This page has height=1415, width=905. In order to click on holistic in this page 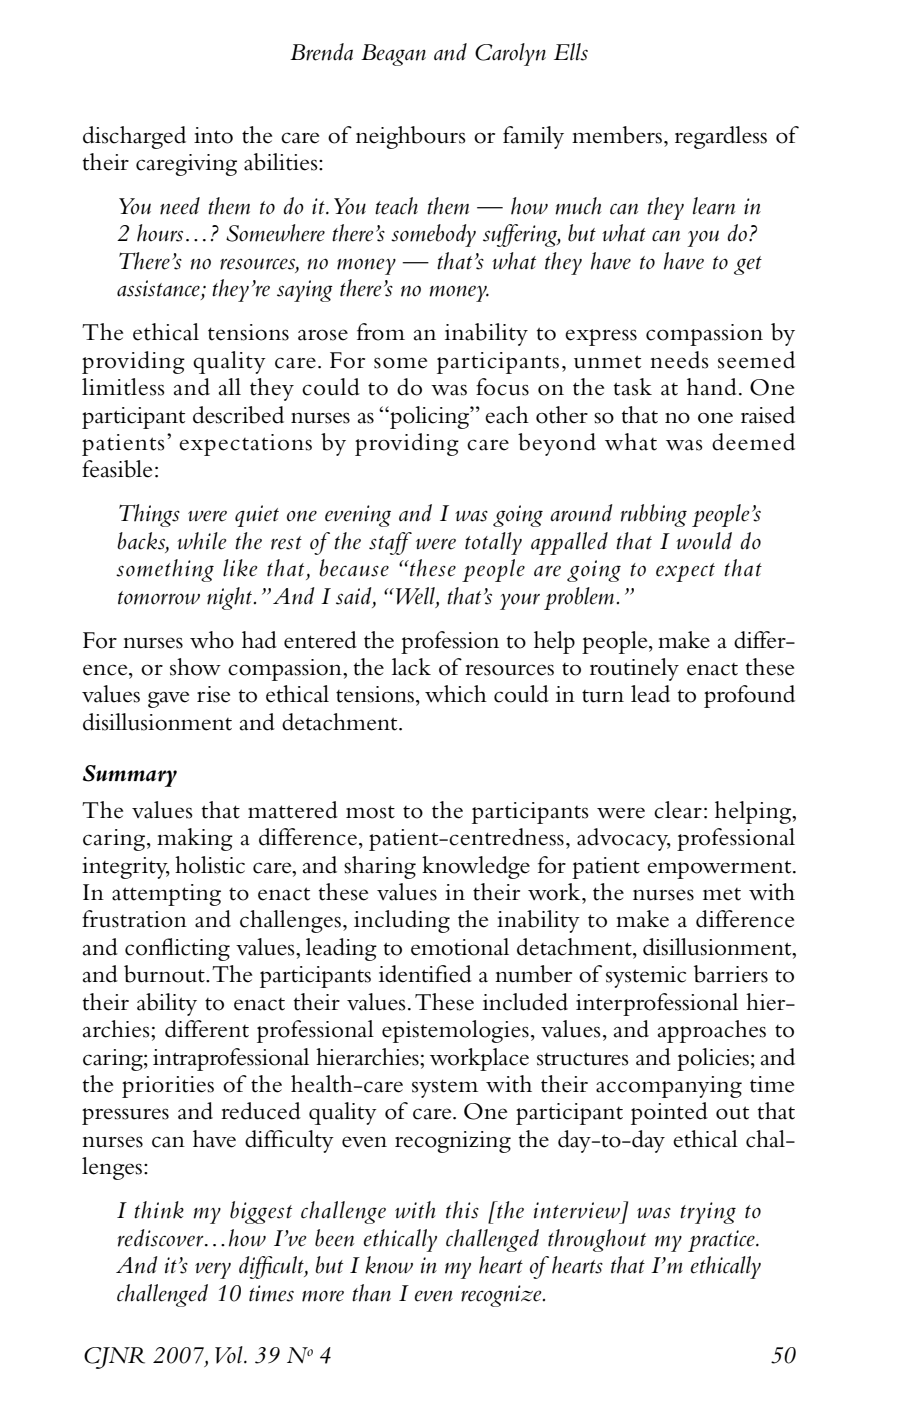, I will do `click(210, 865)`.
